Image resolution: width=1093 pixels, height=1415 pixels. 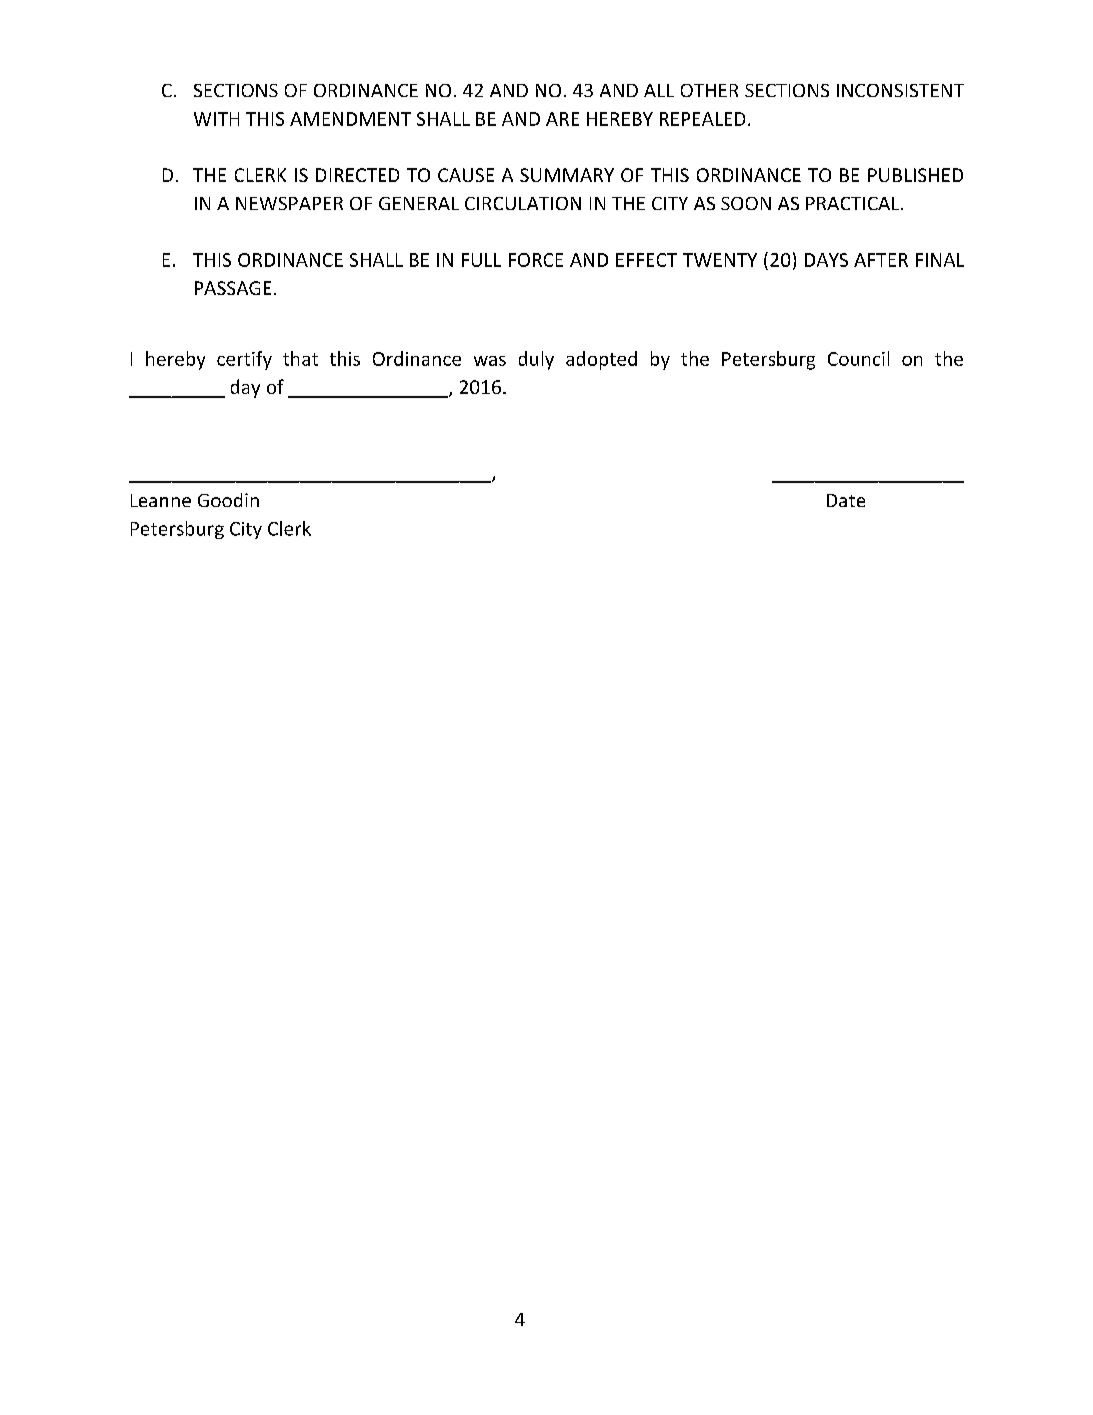 I want to click on ARE, so click(x=562, y=119).
